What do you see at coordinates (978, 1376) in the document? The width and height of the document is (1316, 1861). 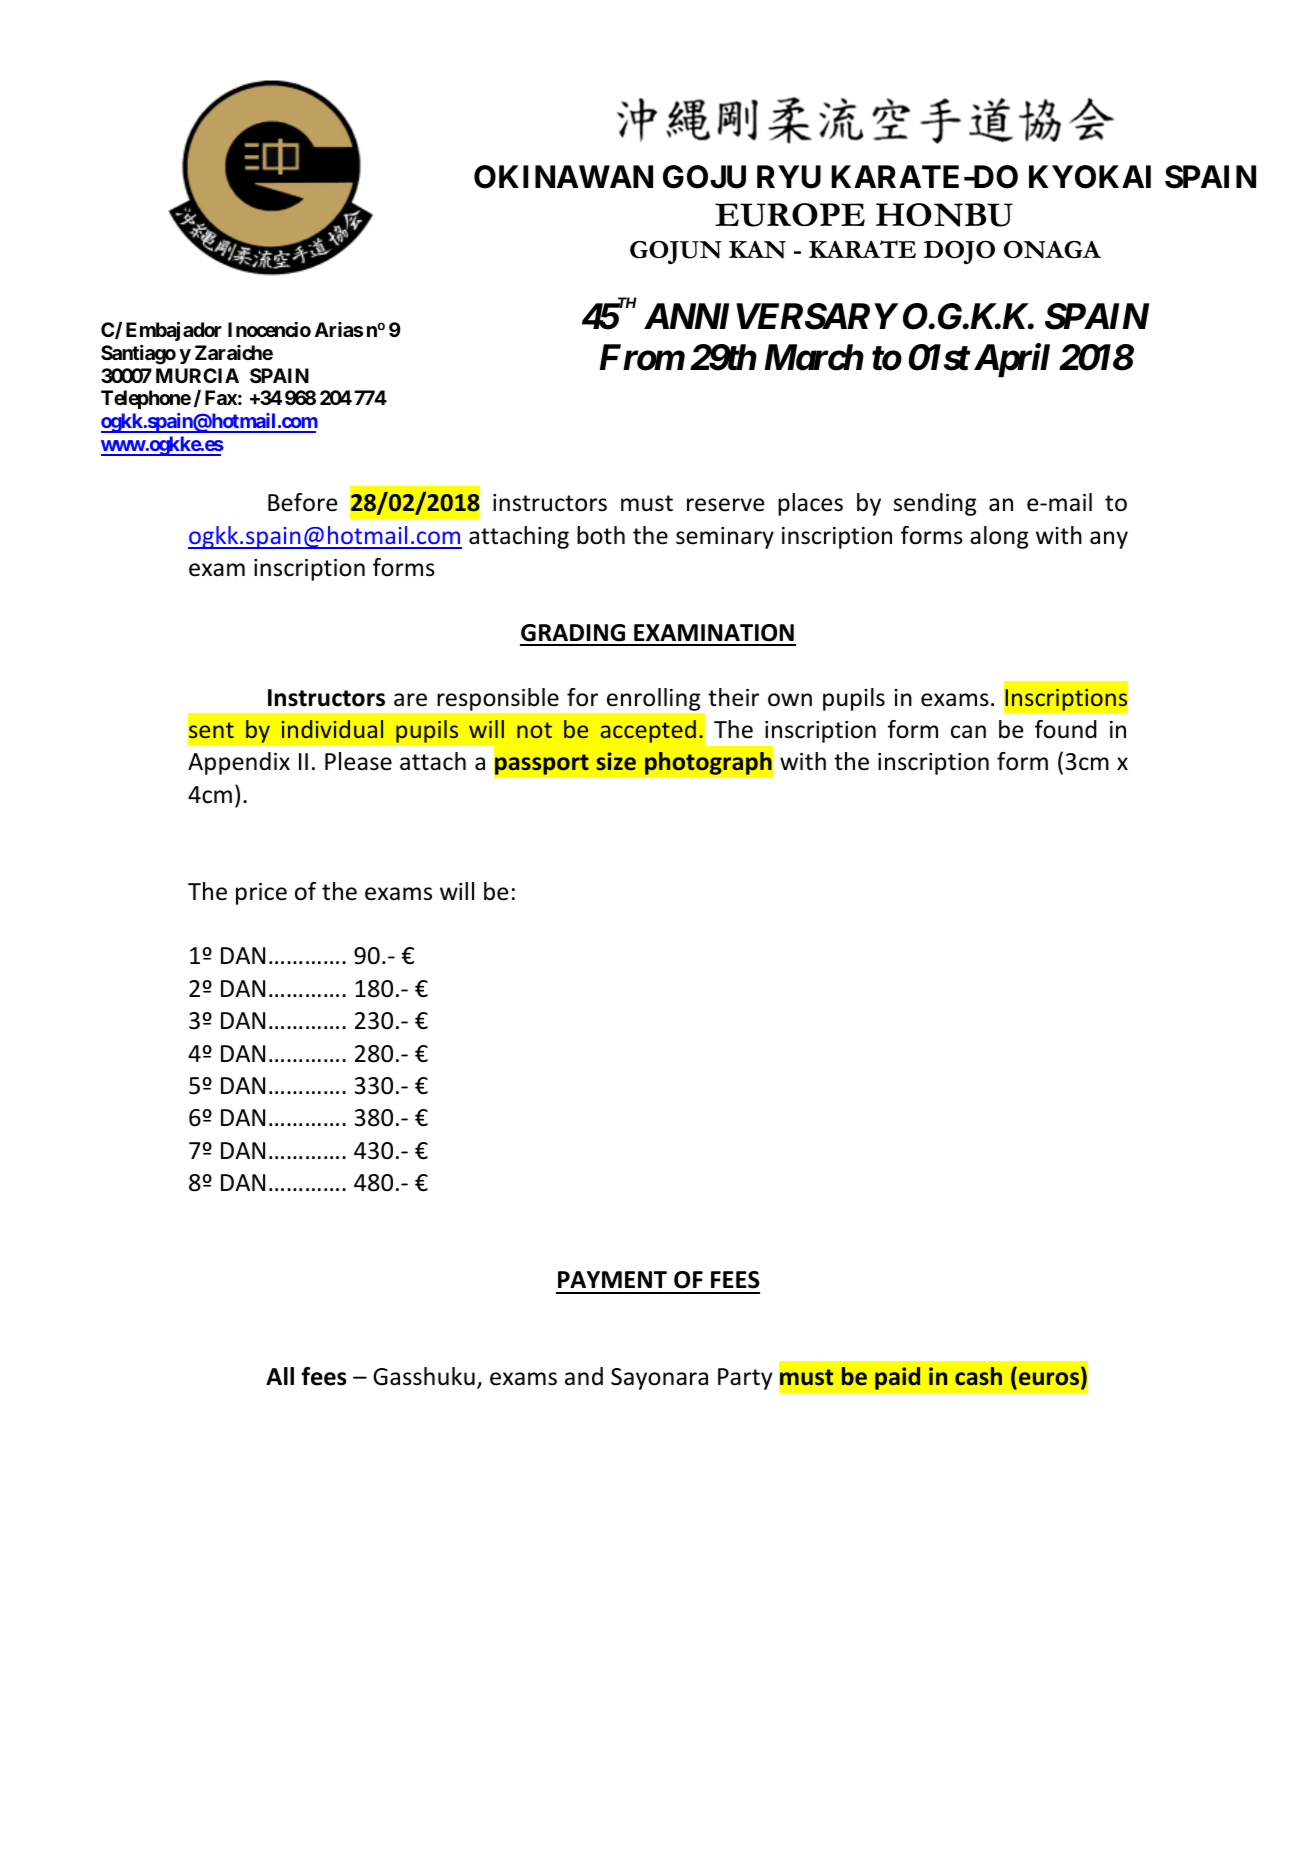 I see `cash` at bounding box center [978, 1376].
